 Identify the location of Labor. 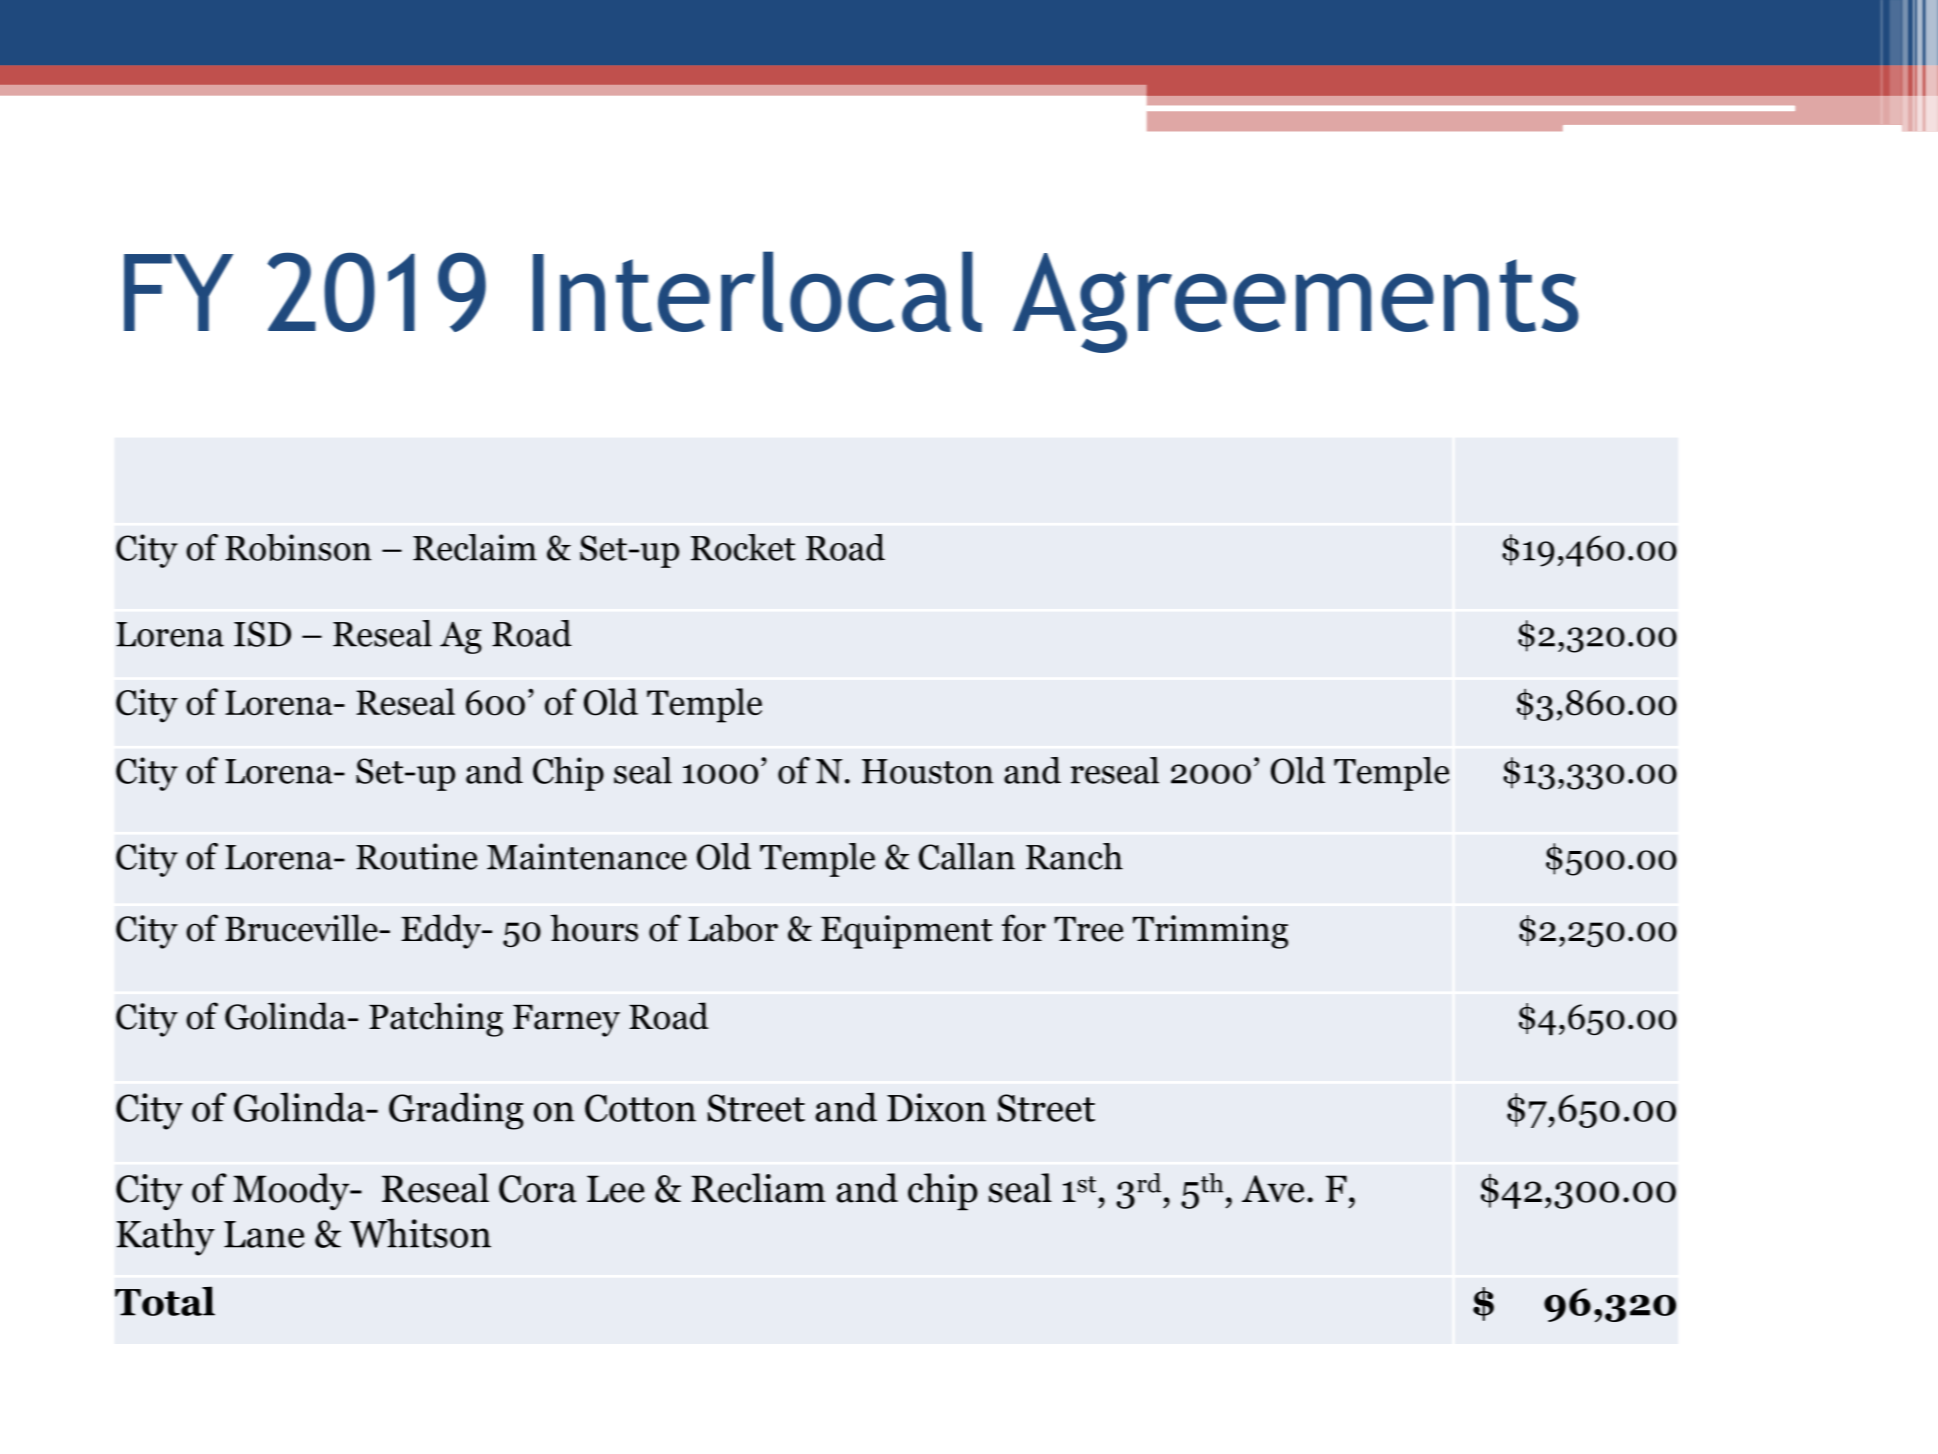
(733, 928).
